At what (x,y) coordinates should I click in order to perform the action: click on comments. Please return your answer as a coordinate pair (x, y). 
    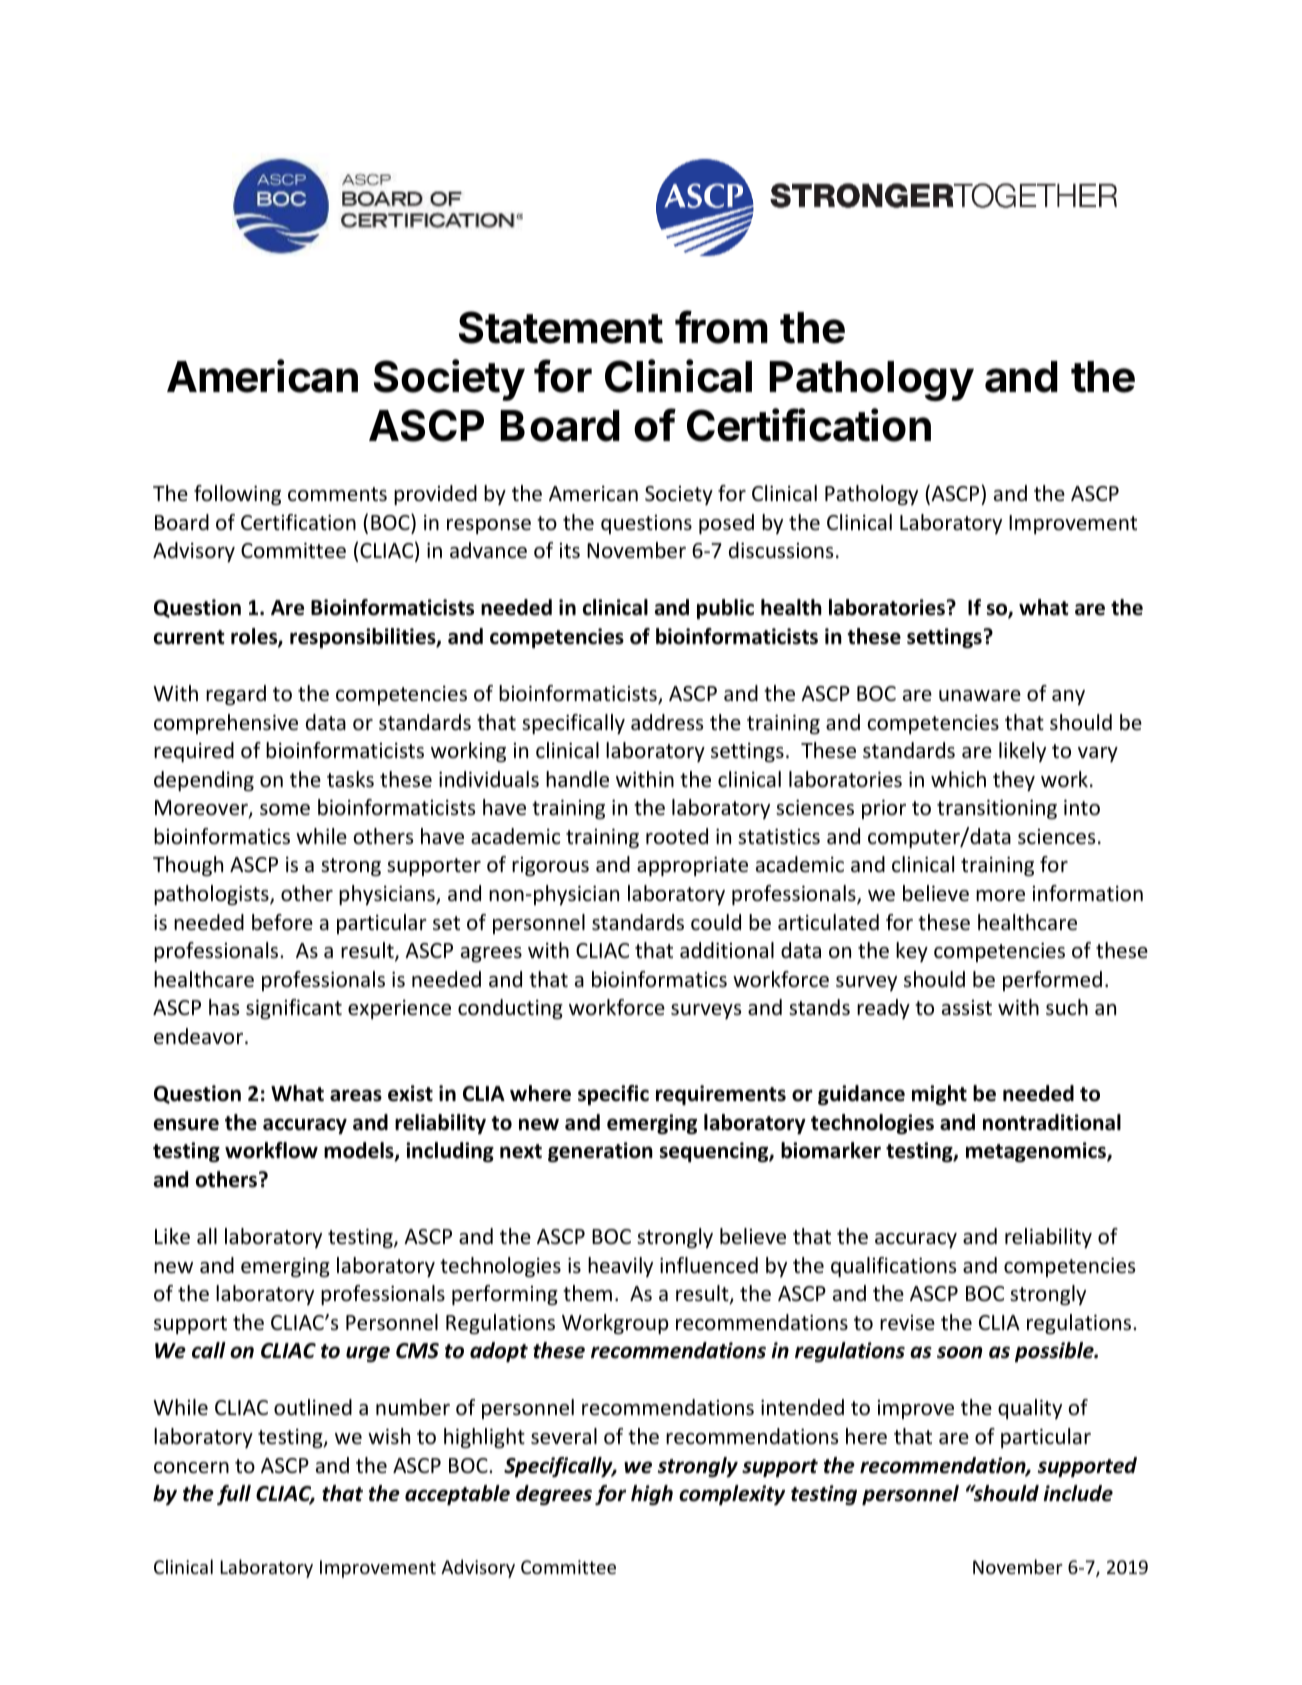
    Looking at the image, I should click on (337, 494).
